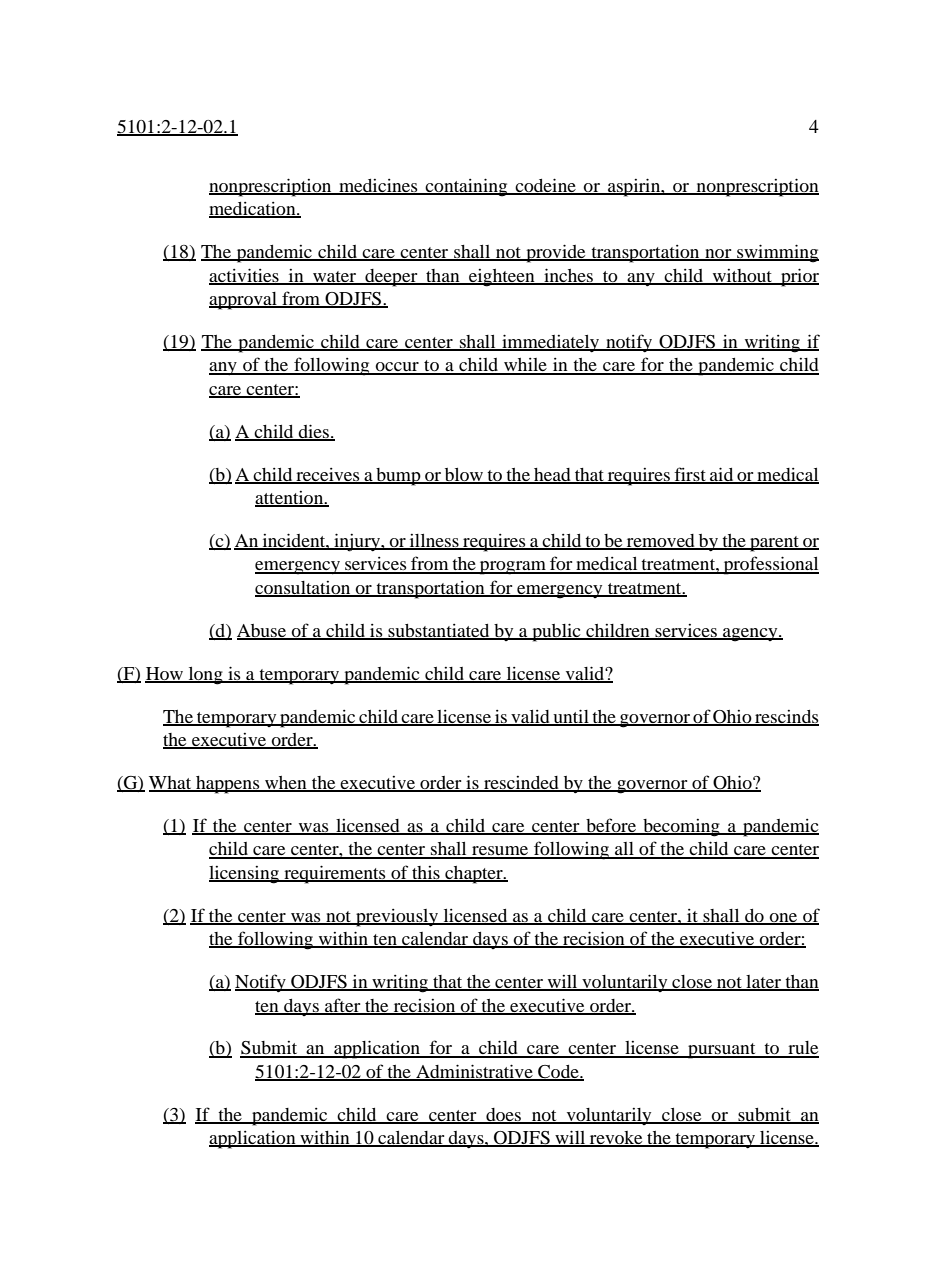 This page has height=1288, width=936. What do you see at coordinates (777, 253) in the page?
I see `swimming` at bounding box center [777, 253].
